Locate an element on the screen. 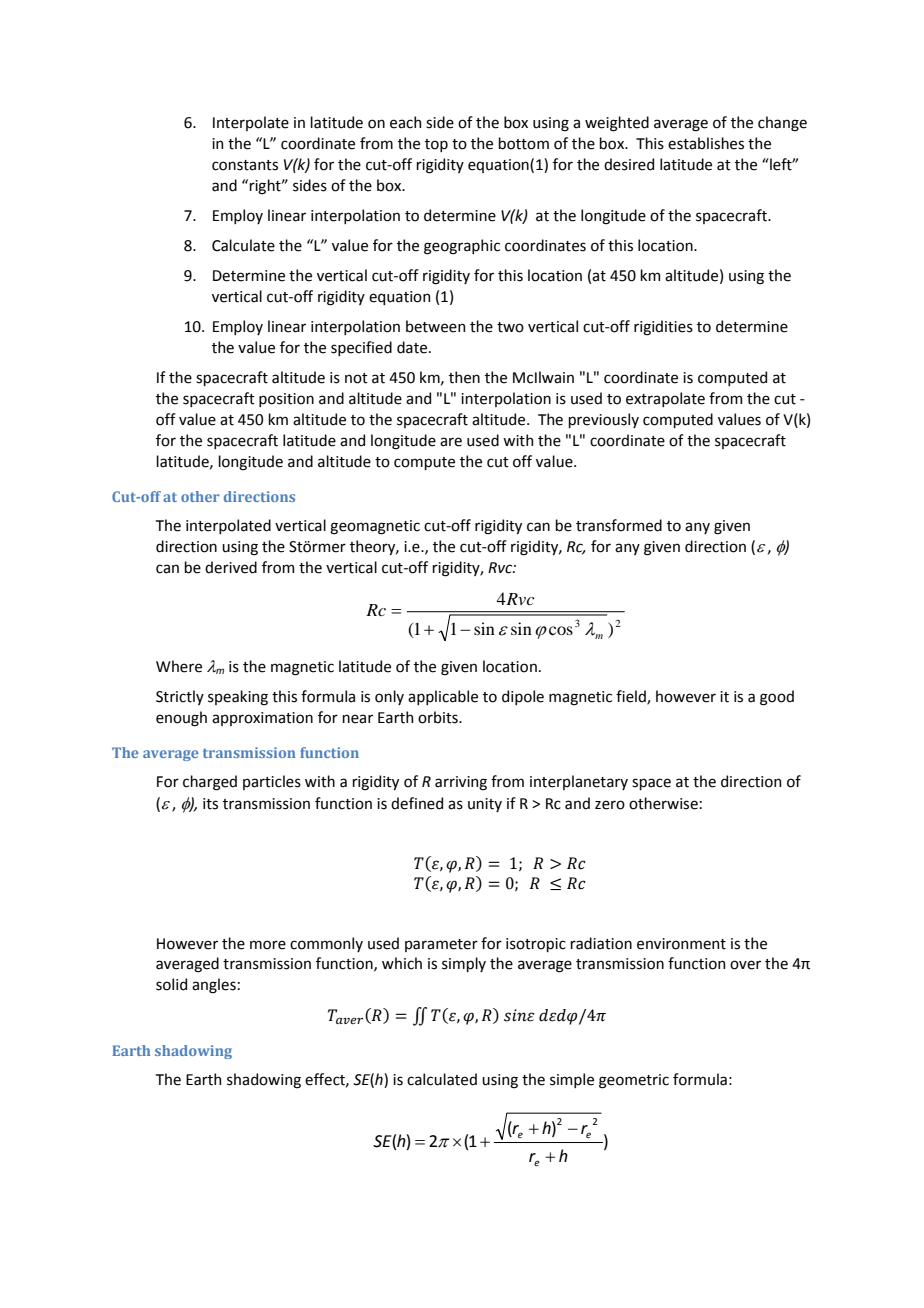  cos is located at coordinates (561, 630).
